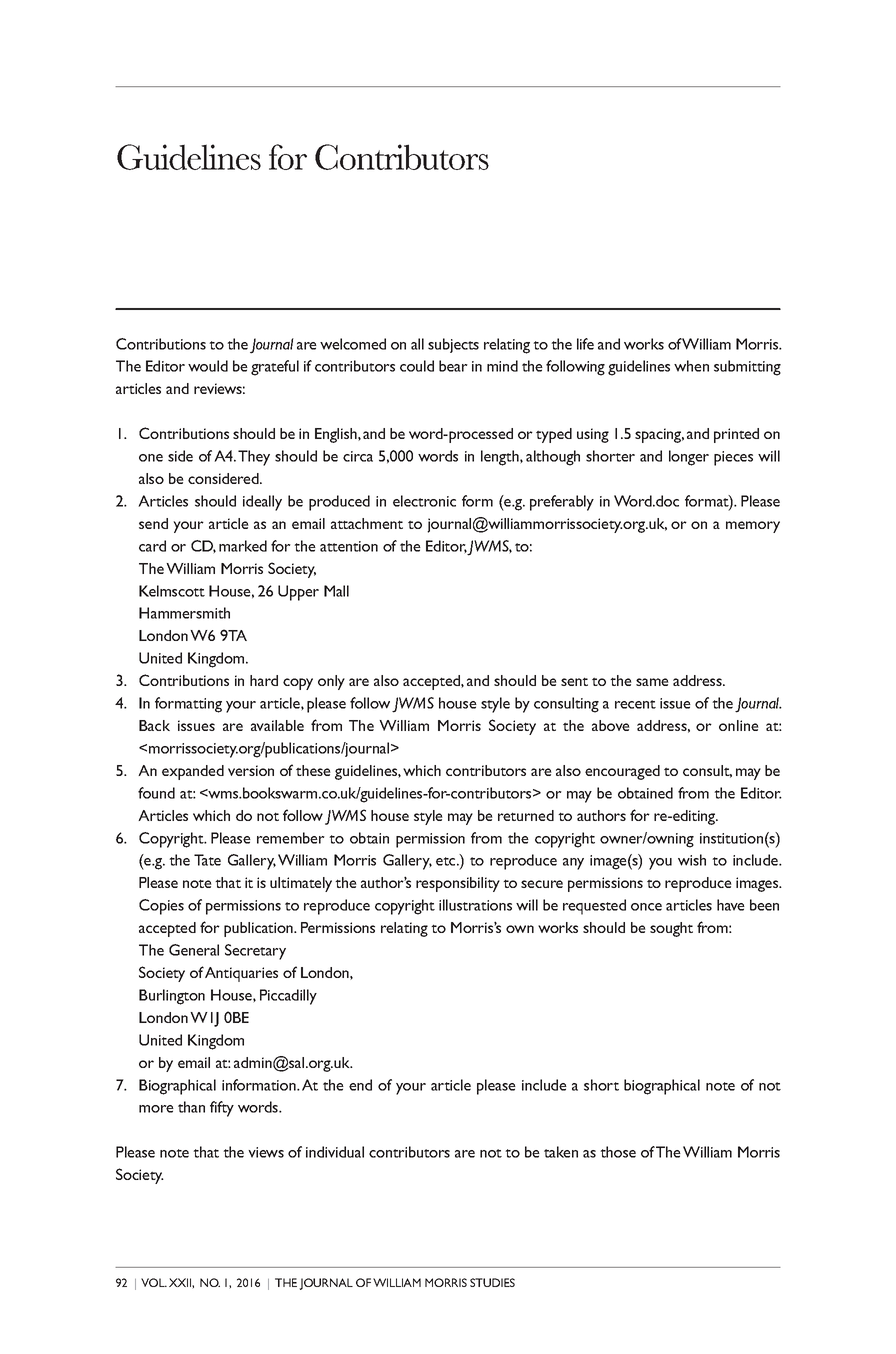 This screenshot has width=896, height=1354. Describe the element at coordinates (208, 366) in the screenshot. I see `would` at that location.
